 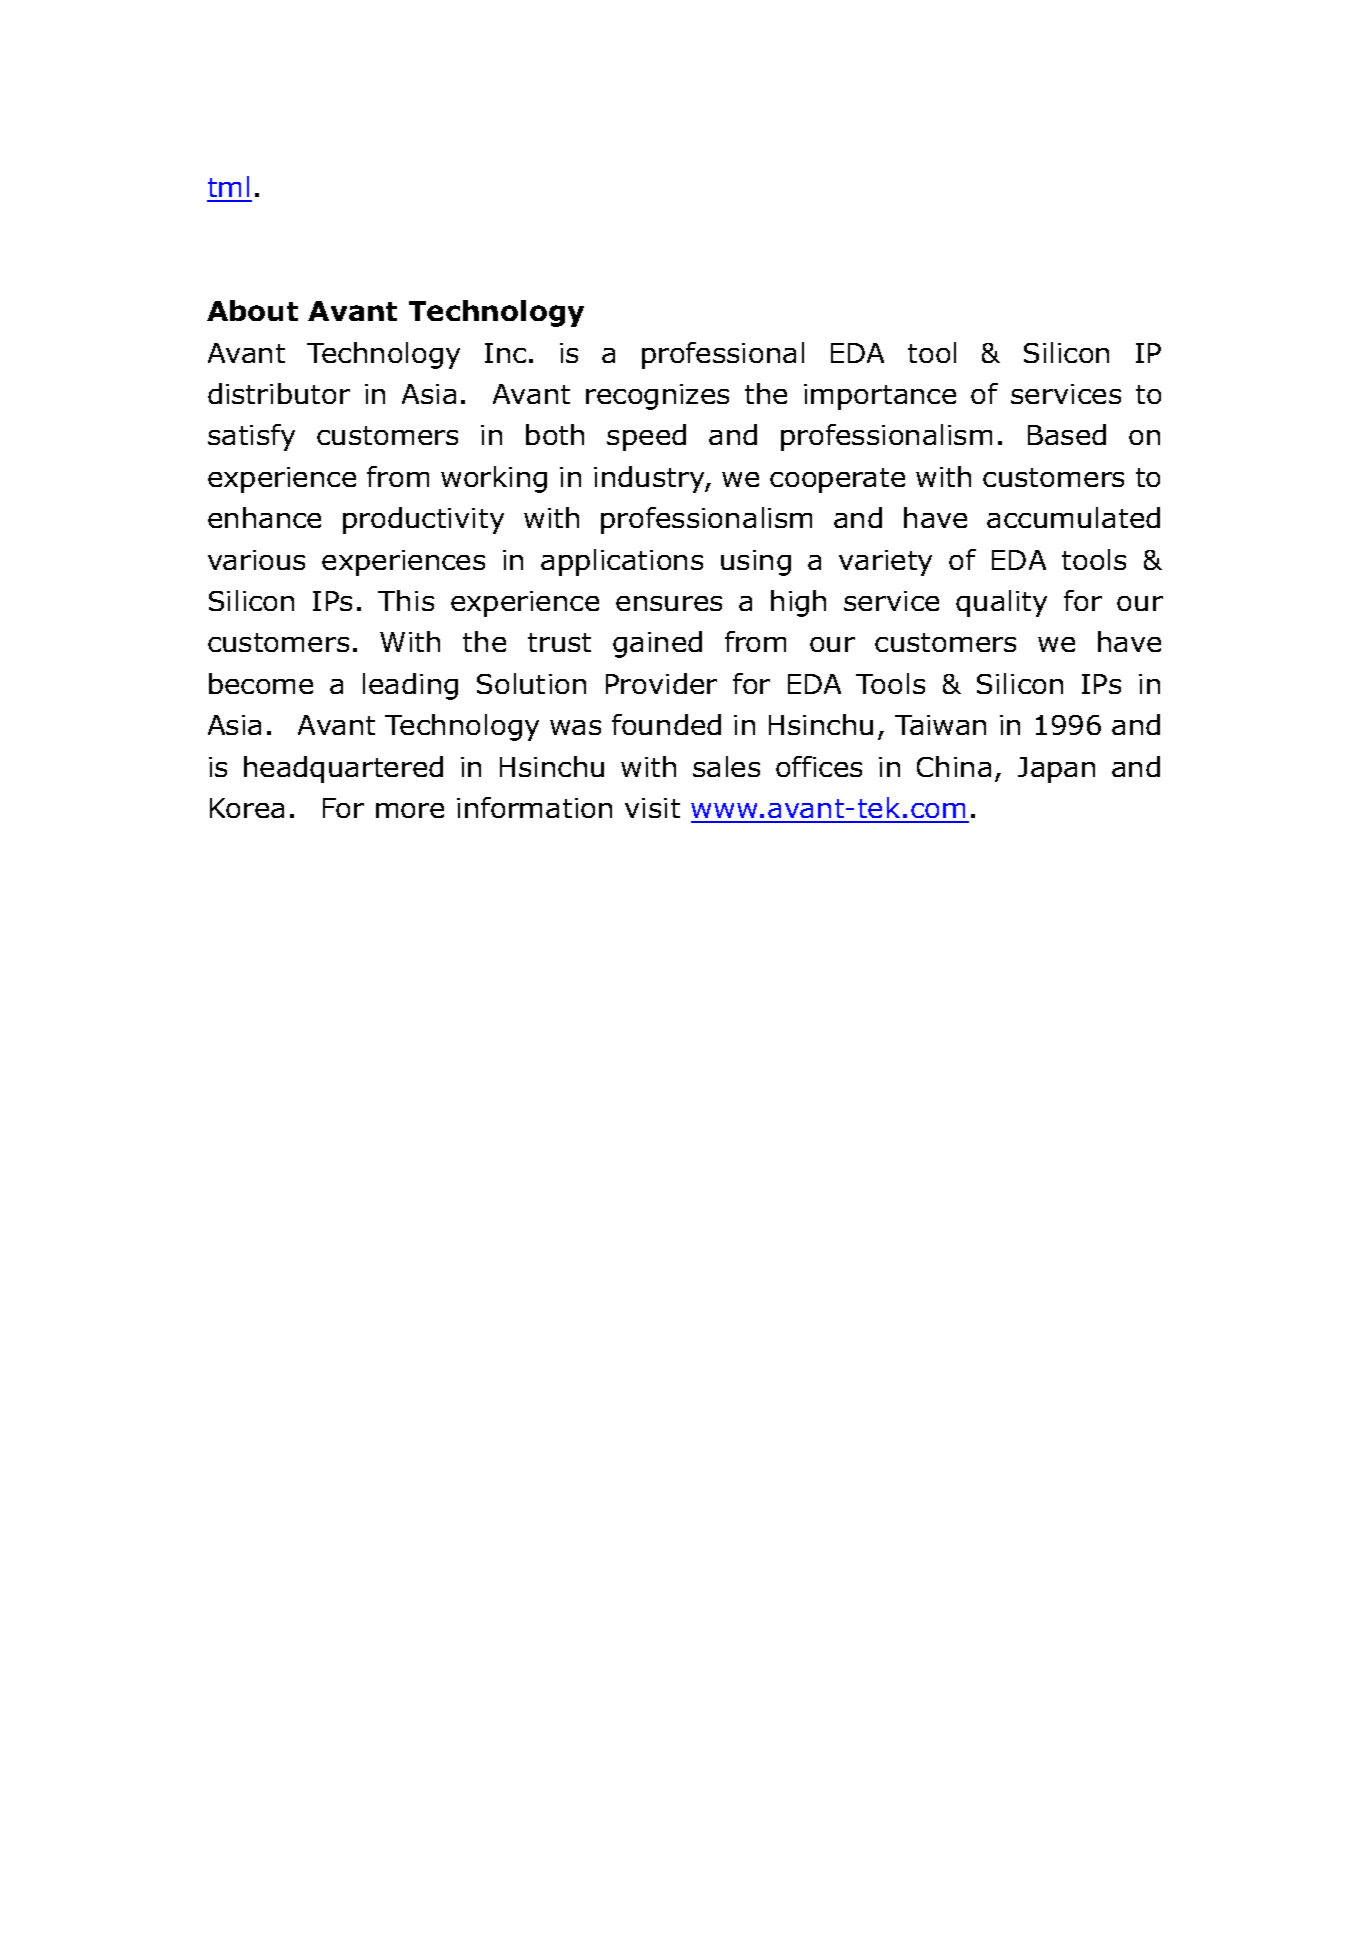 I want to click on importance, so click(x=880, y=397).
